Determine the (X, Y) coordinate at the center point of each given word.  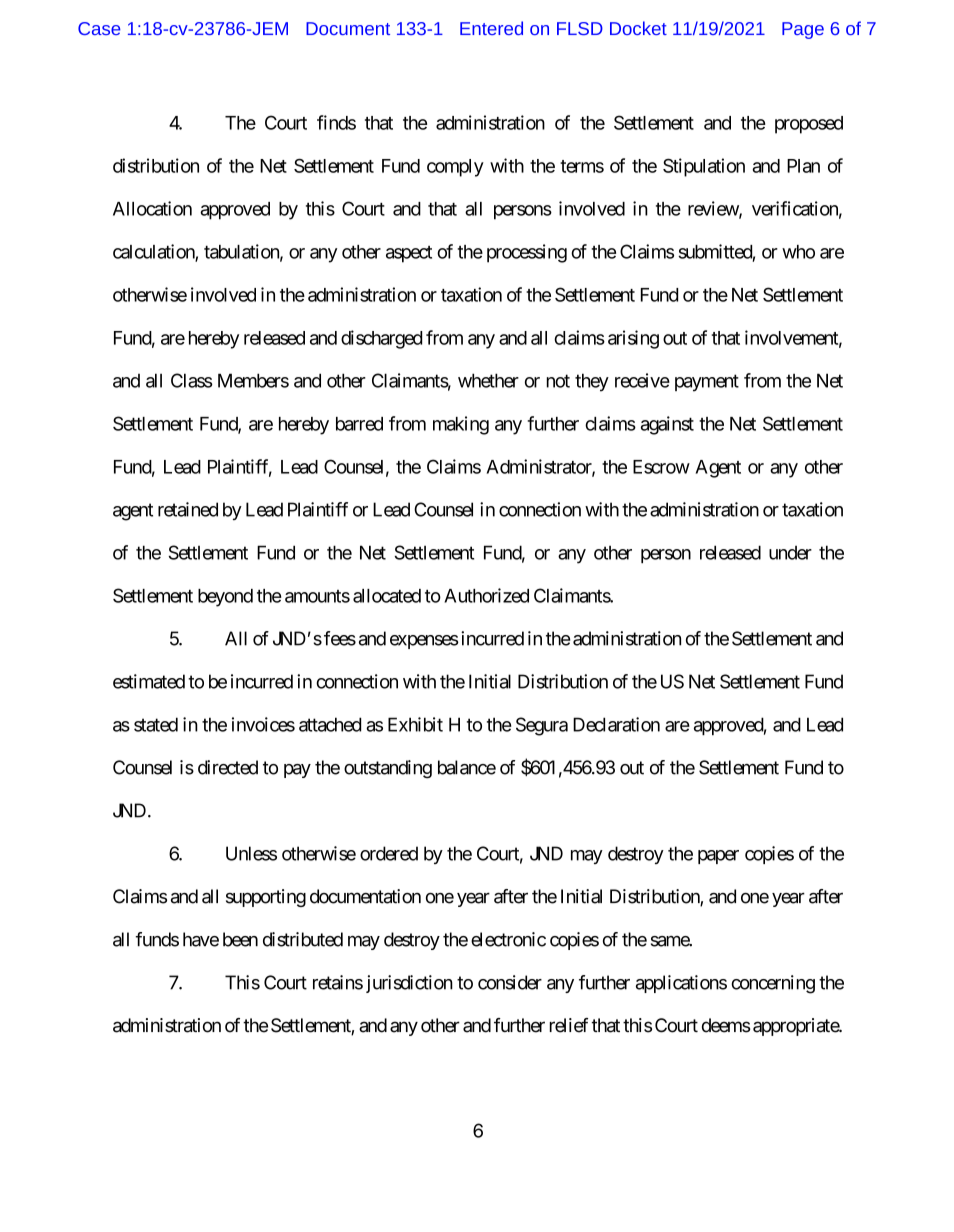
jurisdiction (409, 984)
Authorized (486, 595)
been (240, 939)
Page (803, 30)
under (790, 553)
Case (99, 28)
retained (188, 509)
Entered (491, 28)
